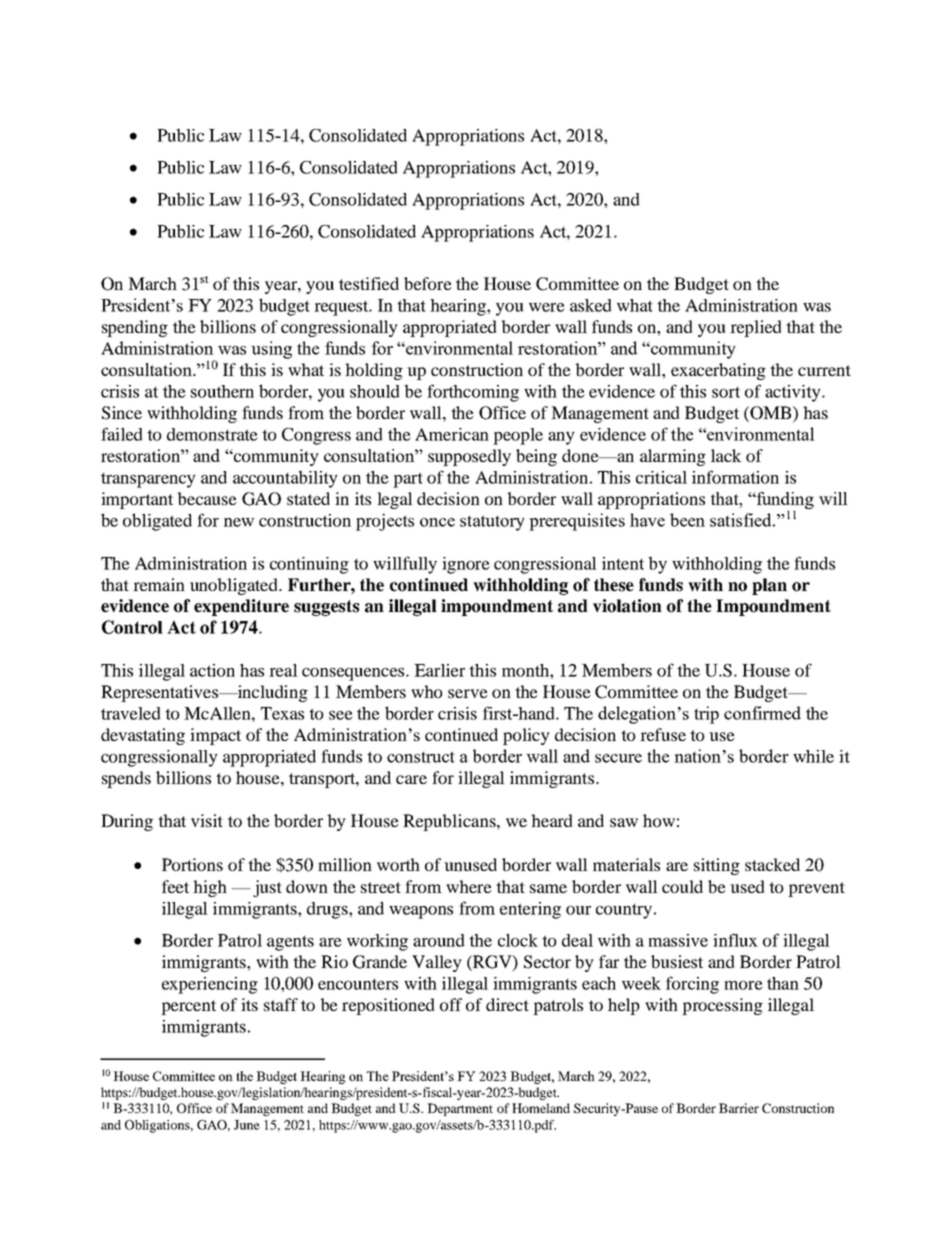  What do you see at coordinates (739, 1108) in the screenshot?
I see `Barrier` at bounding box center [739, 1108].
